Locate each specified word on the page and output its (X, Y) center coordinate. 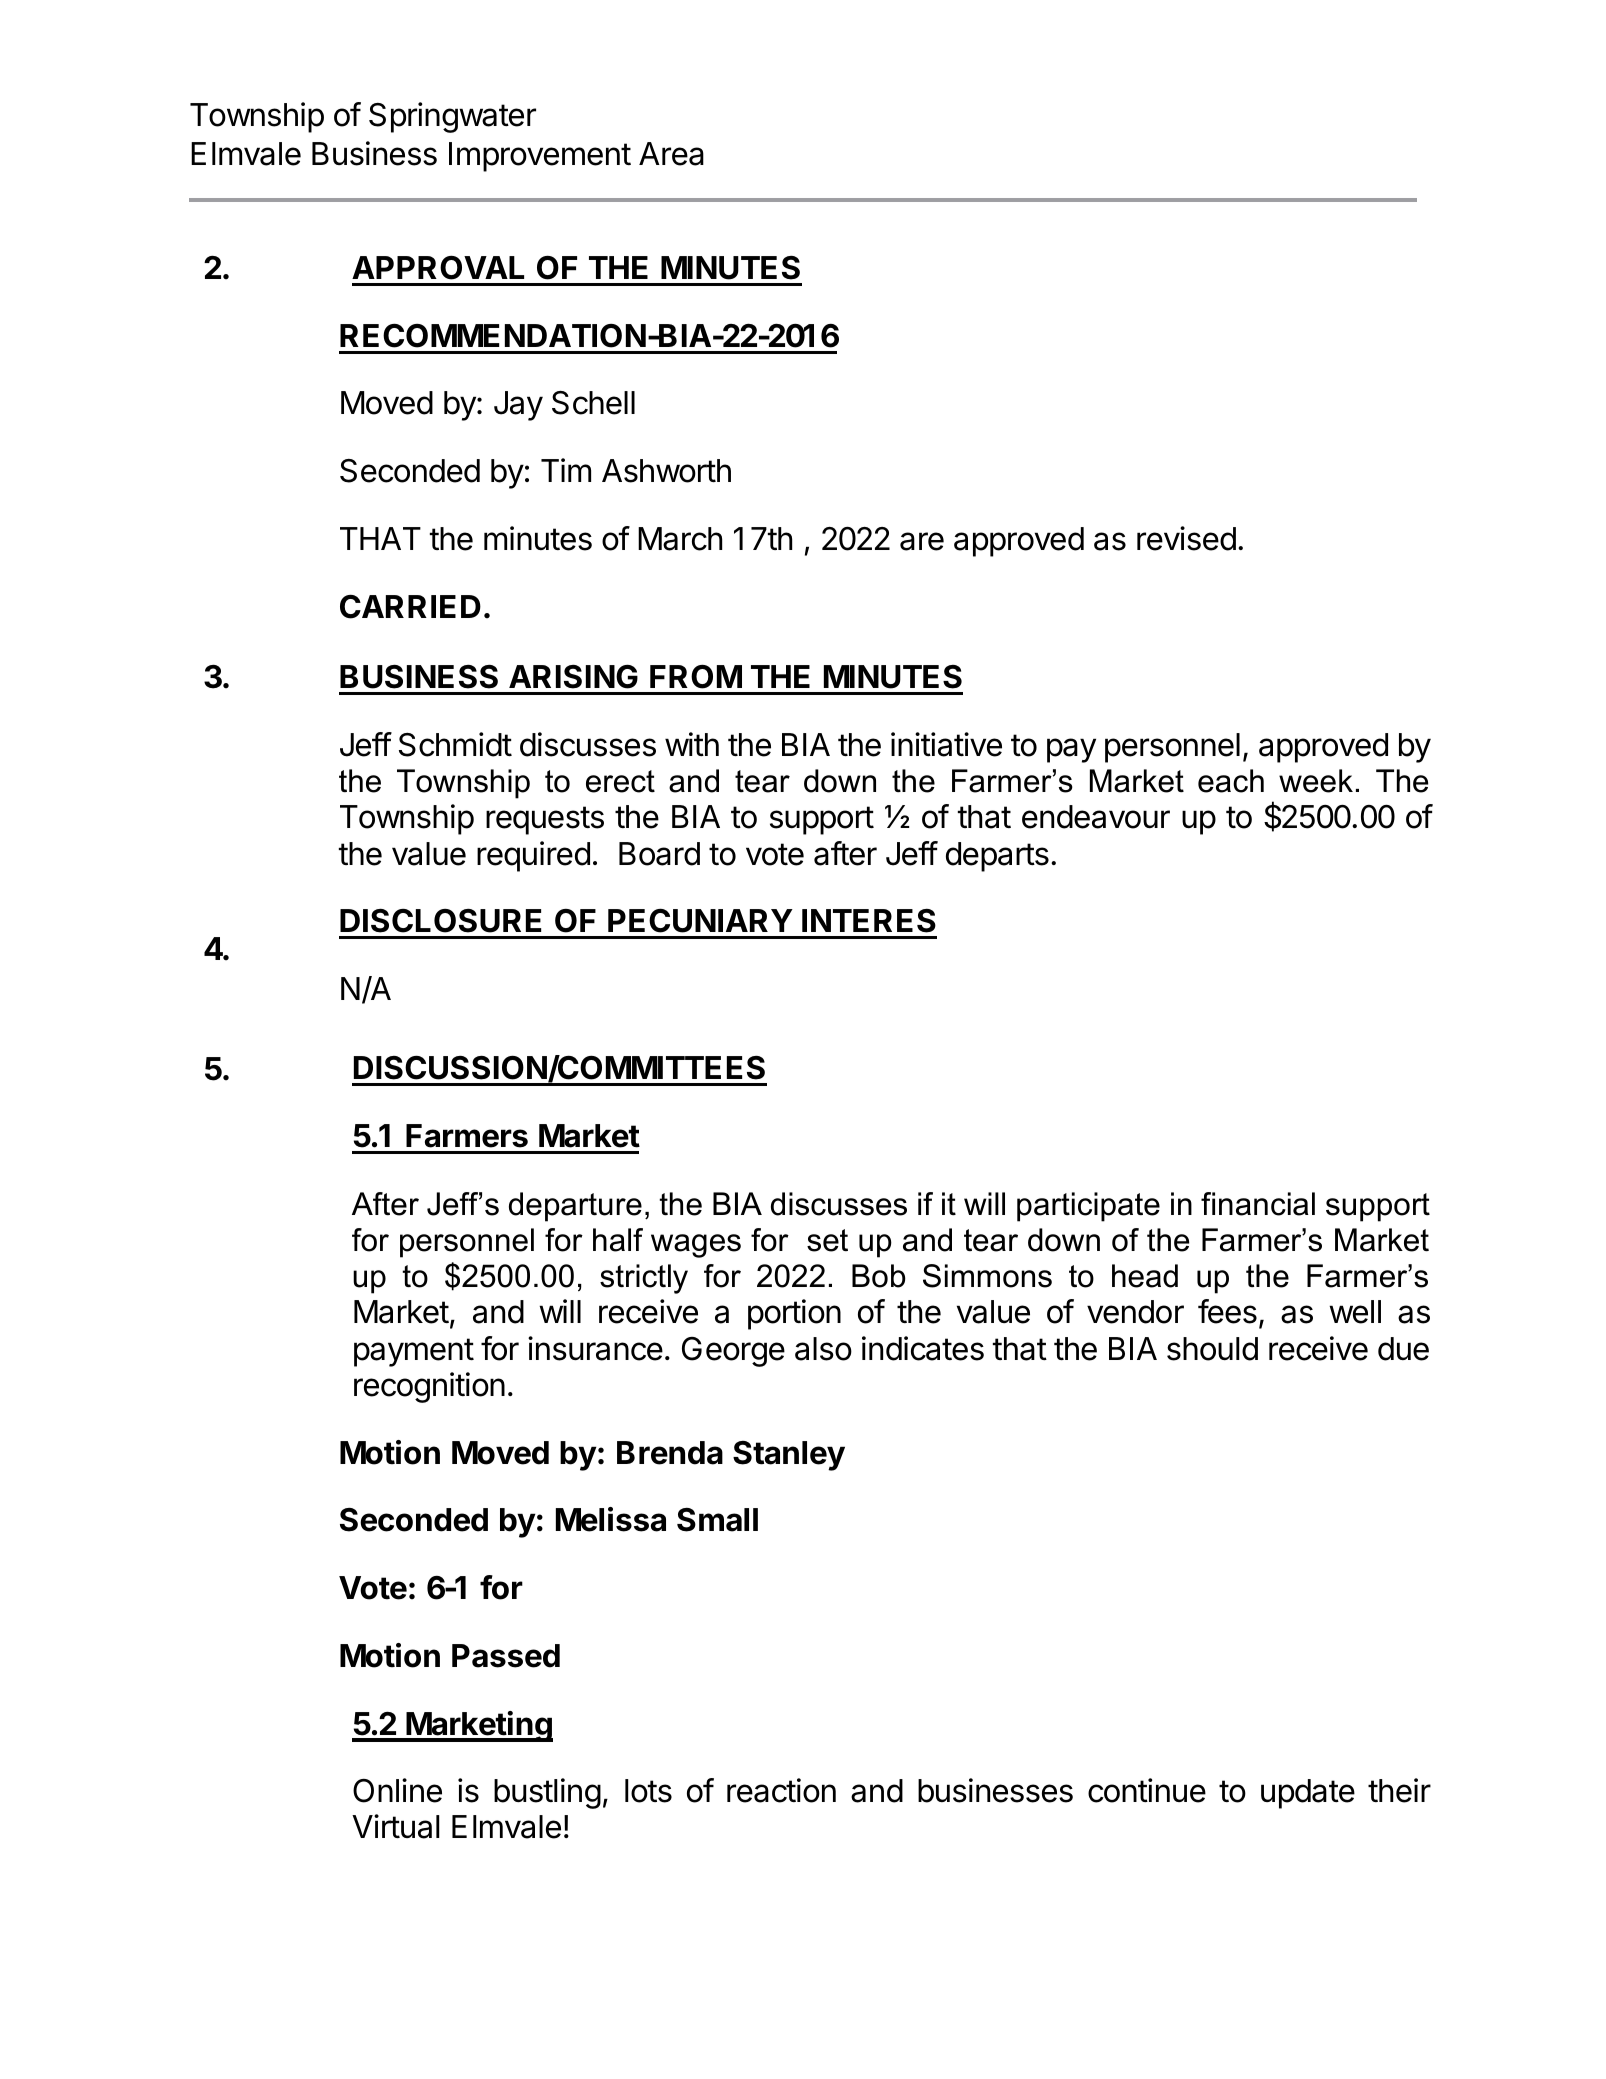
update (1308, 1794)
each (1231, 781)
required (533, 856)
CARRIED (410, 606)
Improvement (540, 157)
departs (997, 857)
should (1212, 1349)
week (1316, 781)
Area (671, 154)
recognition (429, 1387)
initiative (946, 744)
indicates (923, 1348)
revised (1186, 538)
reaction (781, 1790)
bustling (547, 1793)
